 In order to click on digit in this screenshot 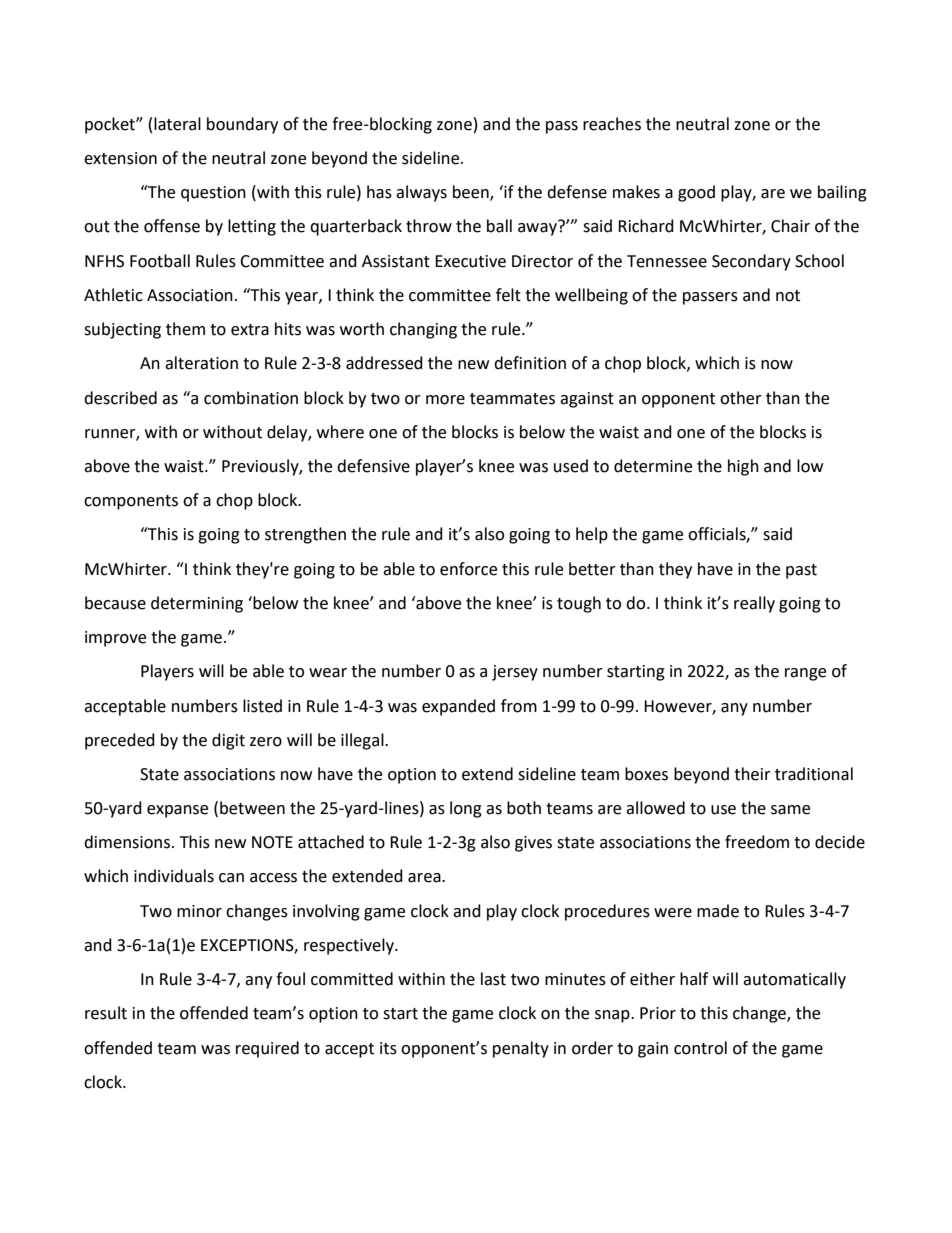, I will do `click(228, 741)`.
